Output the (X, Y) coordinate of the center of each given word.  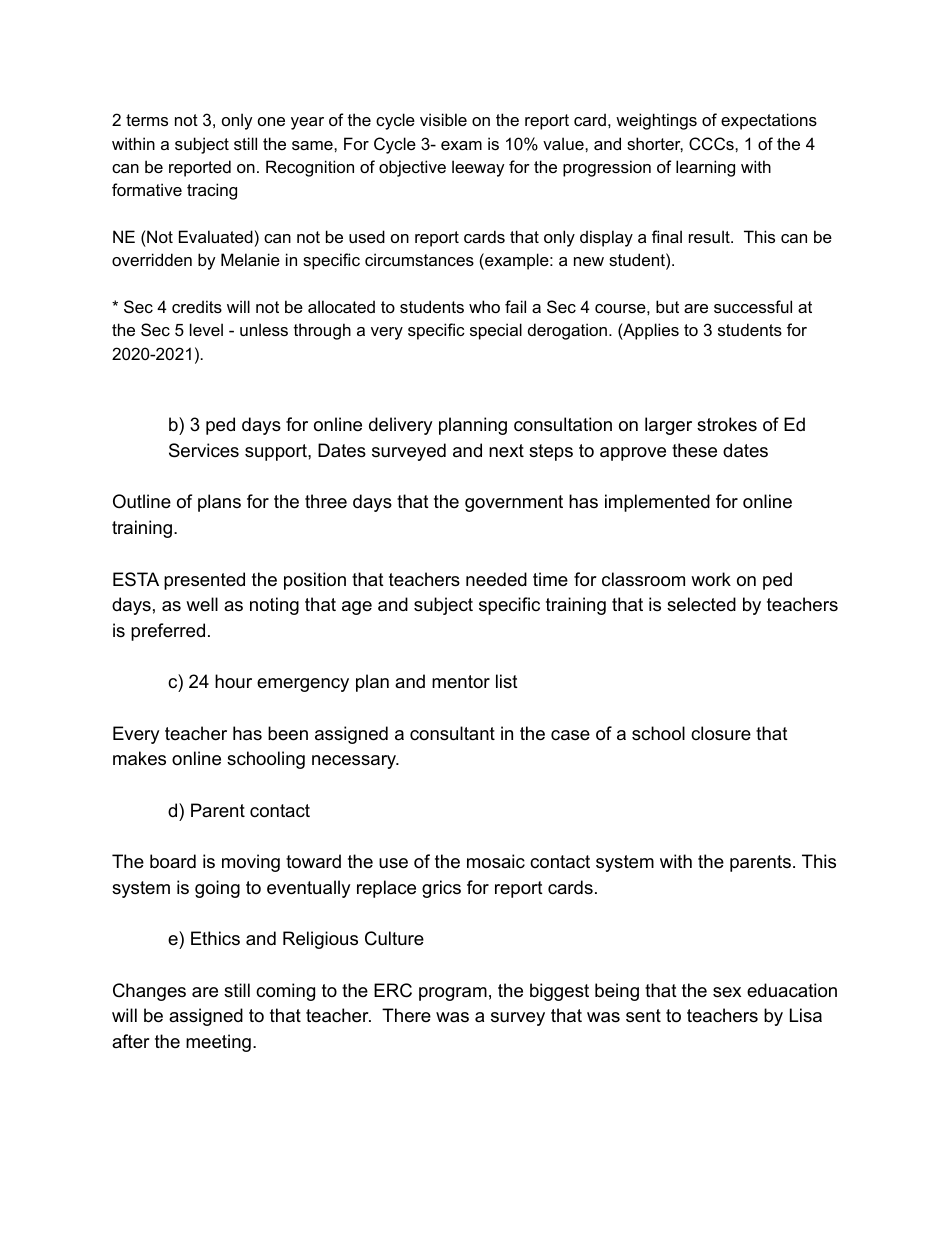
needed (496, 579)
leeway (478, 168)
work (711, 579)
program (453, 994)
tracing (212, 191)
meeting (218, 1043)
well (202, 604)
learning (705, 168)
